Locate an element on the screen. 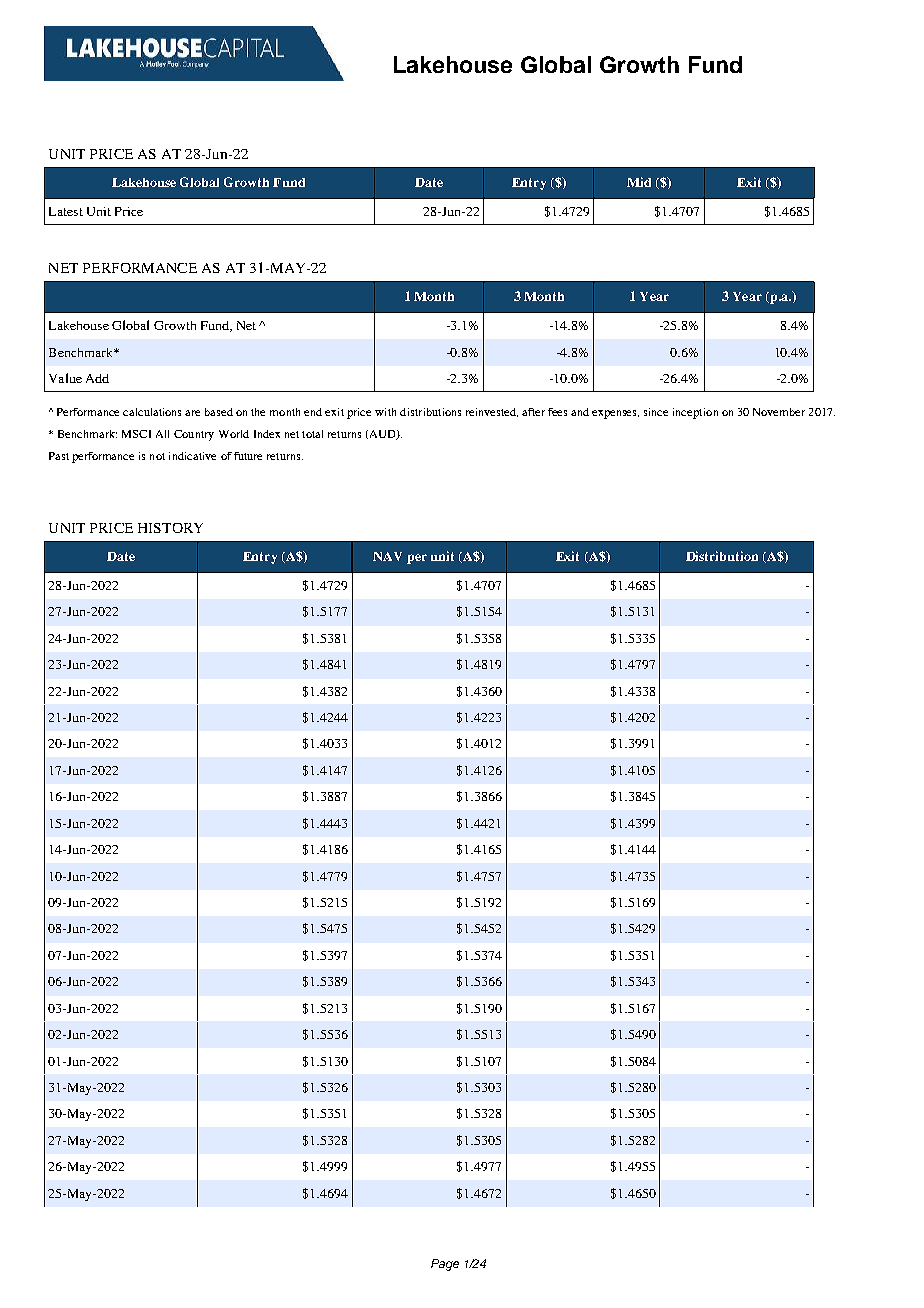 The image size is (924, 1308). Page is located at coordinates (445, 1265).
